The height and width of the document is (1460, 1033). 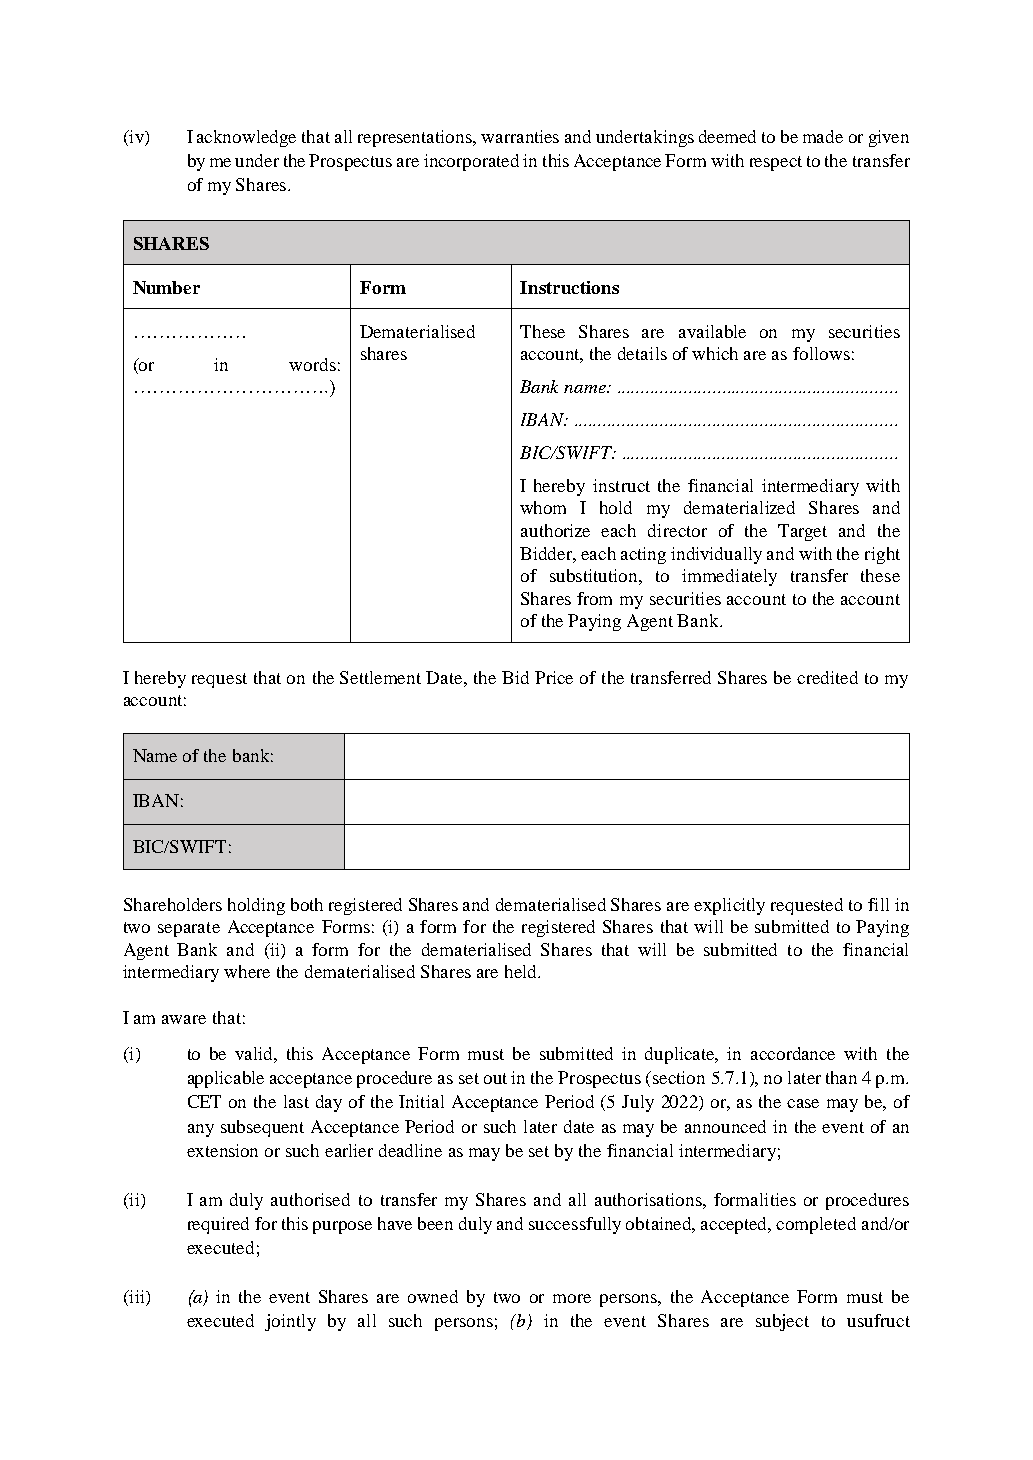 What do you see at coordinates (554, 677) in the document?
I see `Price` at bounding box center [554, 677].
